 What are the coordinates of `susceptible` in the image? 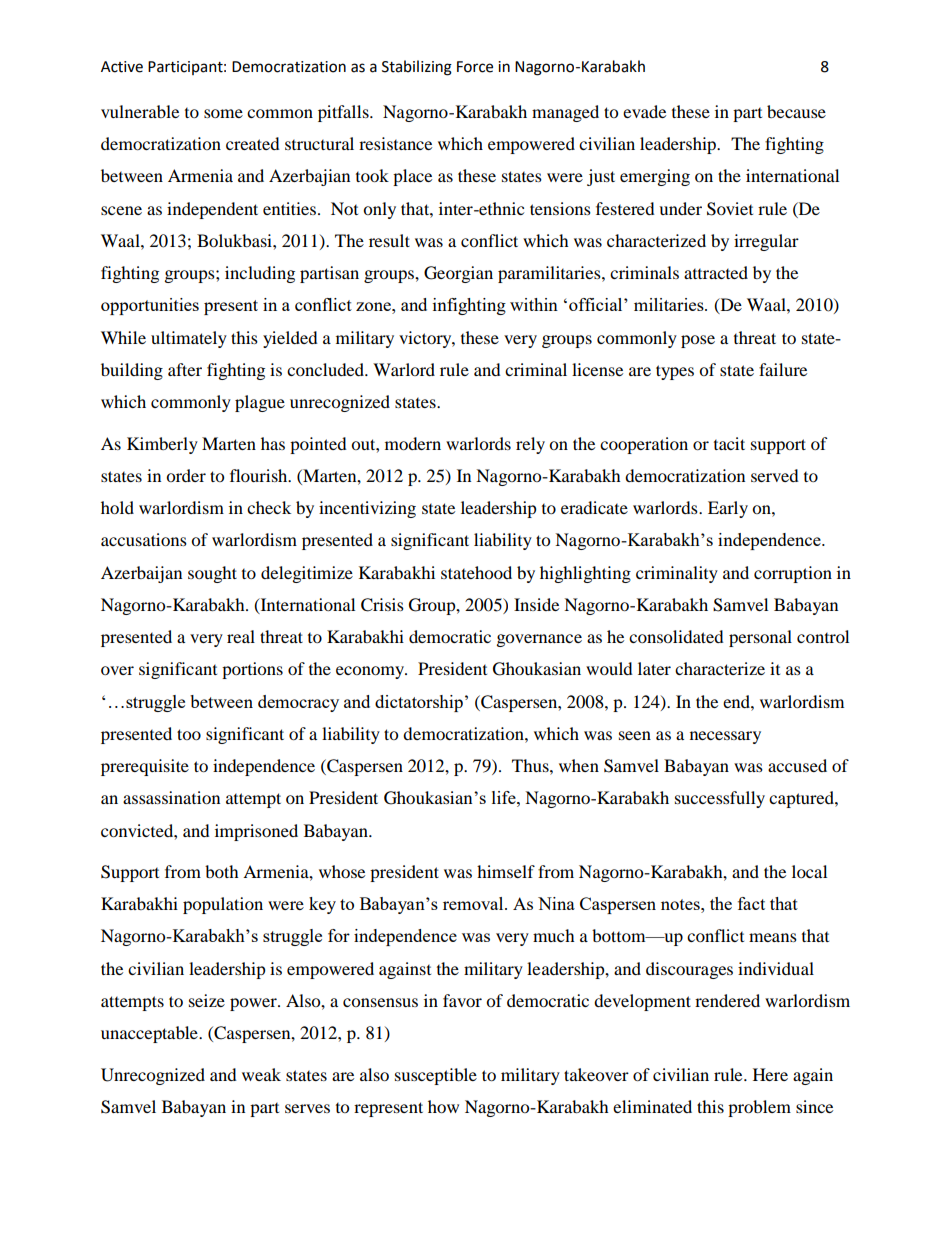 It's located at (436, 1076).
